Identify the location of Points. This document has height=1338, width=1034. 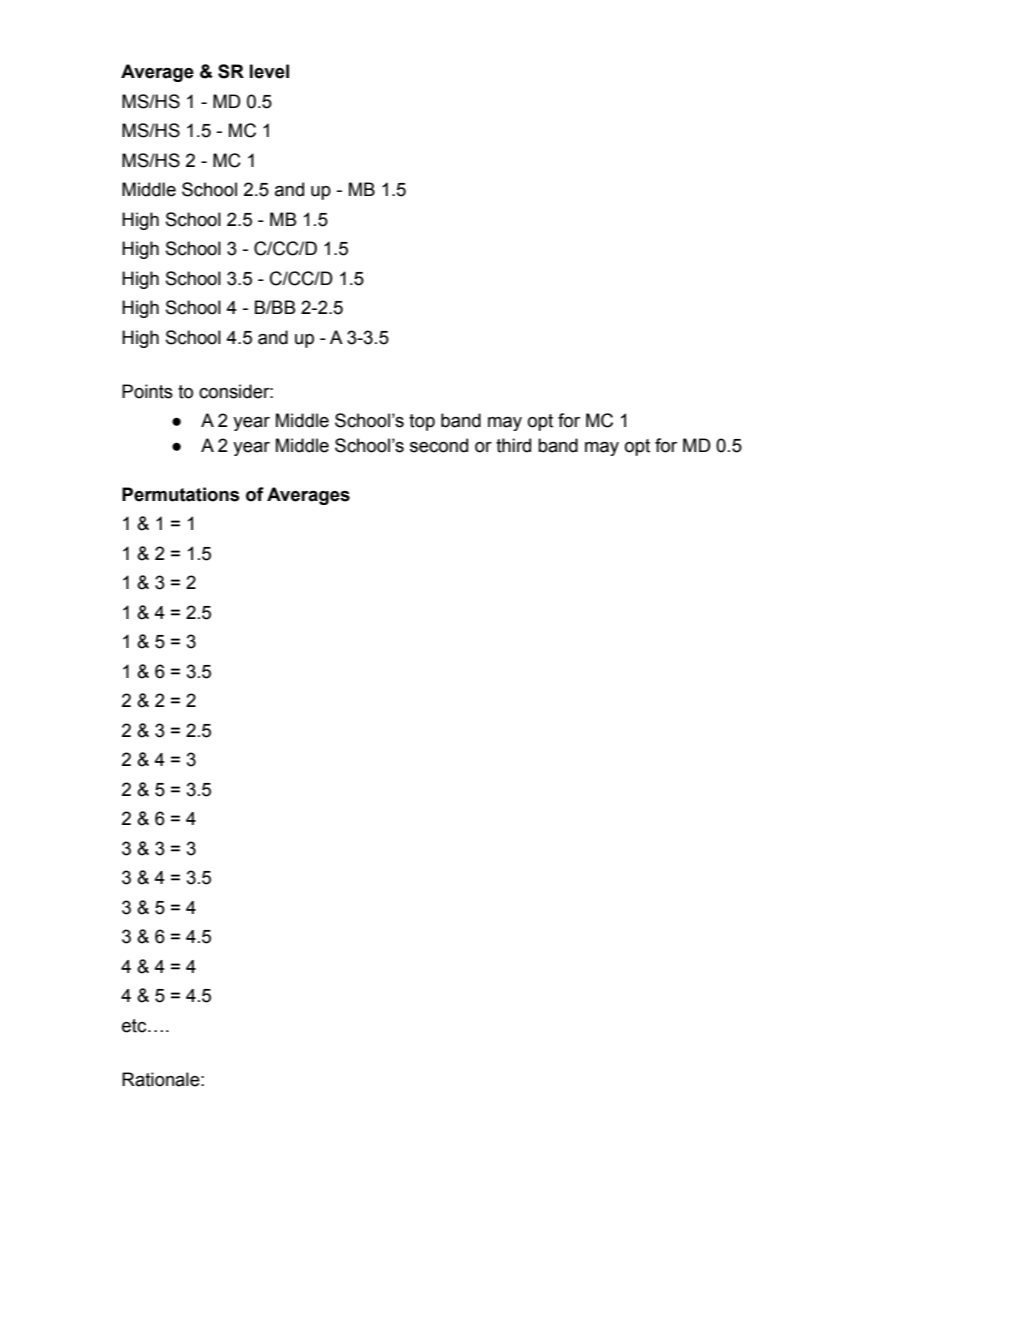
(147, 391).
